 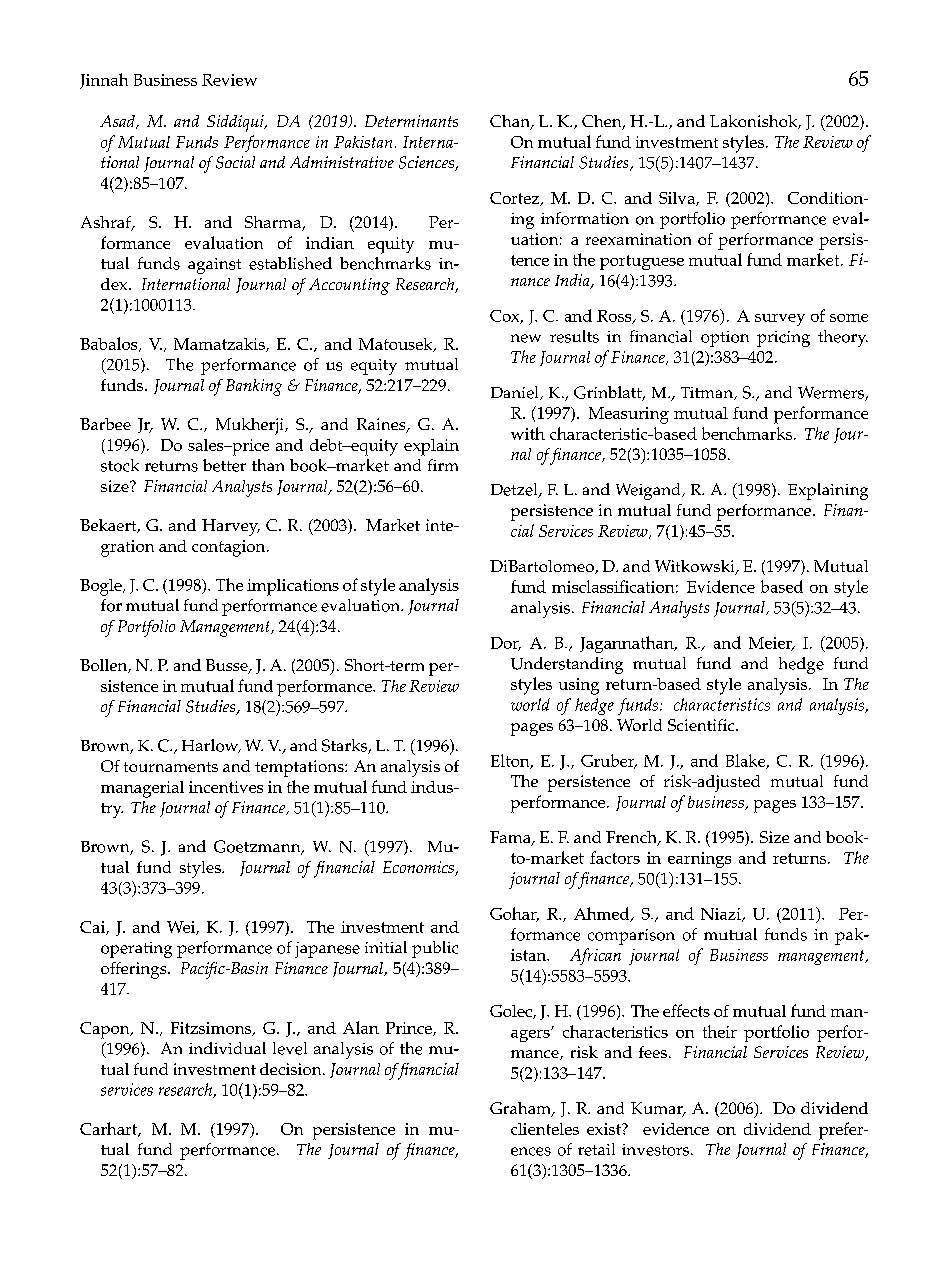 I want to click on portuguese, so click(x=642, y=262).
